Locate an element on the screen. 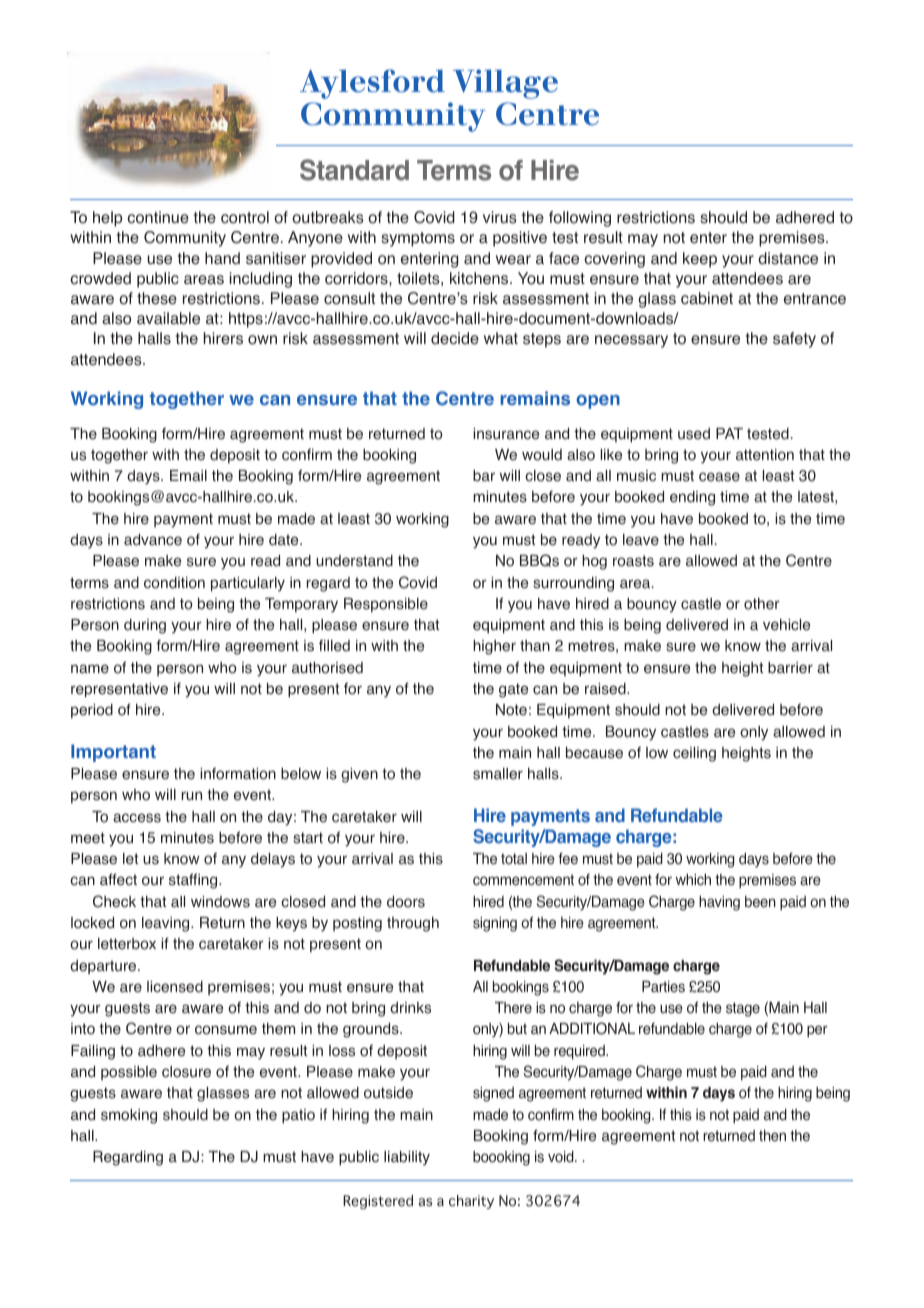  higher is located at coordinates (494, 647).
